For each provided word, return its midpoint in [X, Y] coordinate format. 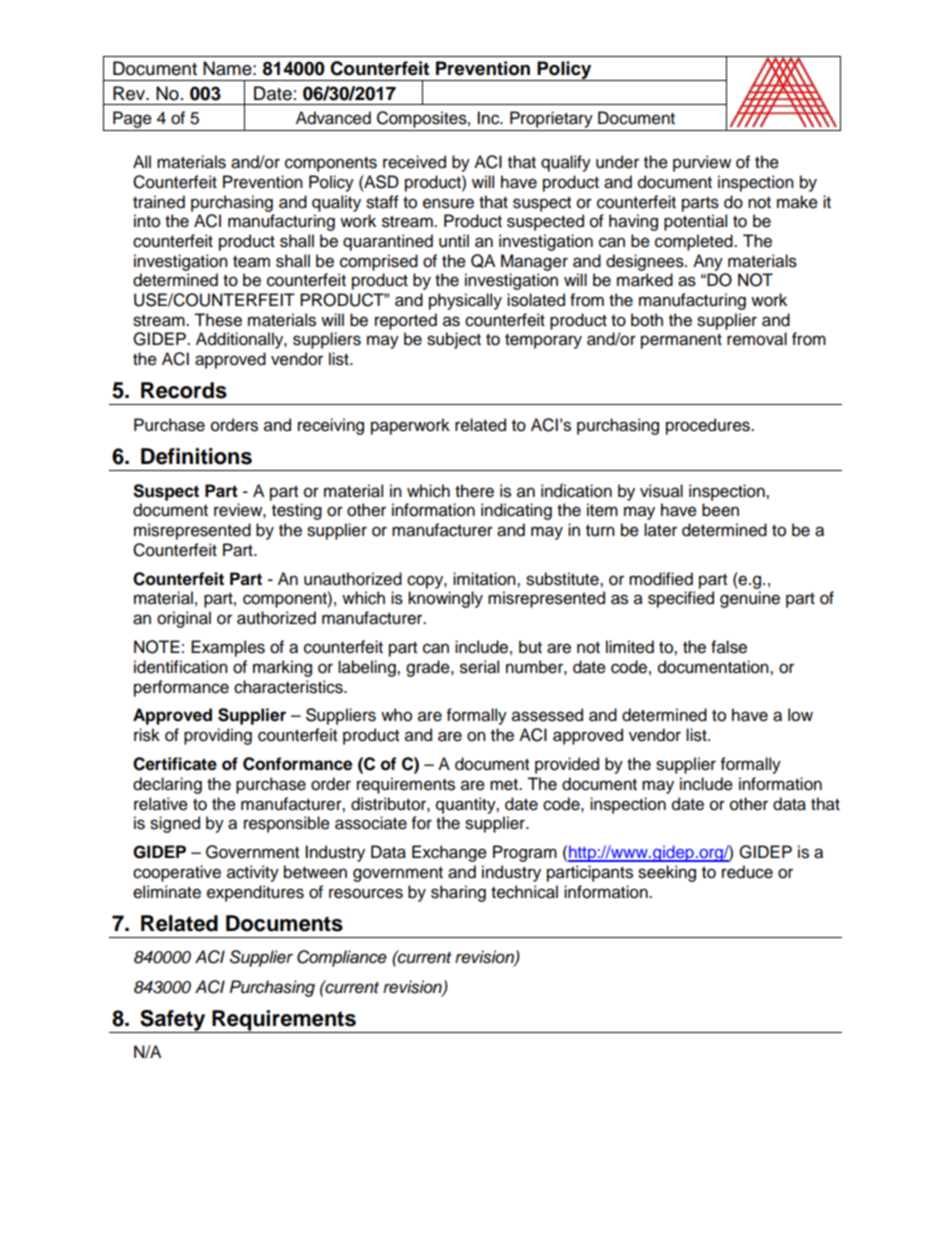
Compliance [342, 958]
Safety [173, 1021]
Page [132, 119]
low [800, 715]
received [414, 162]
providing [218, 736]
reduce [747, 872]
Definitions [196, 456]
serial [479, 667]
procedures [709, 426]
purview [702, 163]
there [474, 491]
